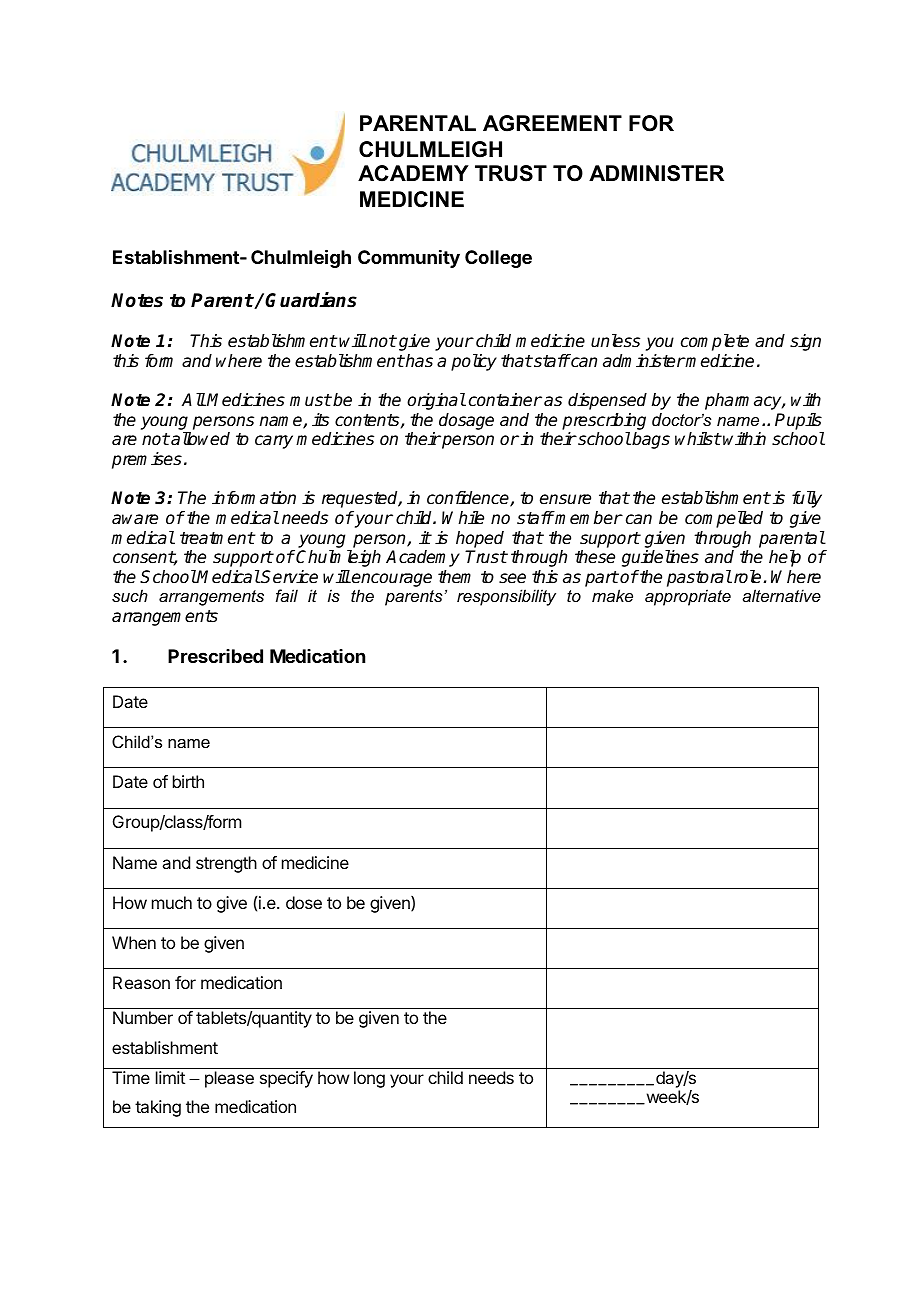 The width and height of the screenshot is (924, 1308). What do you see at coordinates (229, 1079) in the screenshot?
I see `please` at bounding box center [229, 1079].
